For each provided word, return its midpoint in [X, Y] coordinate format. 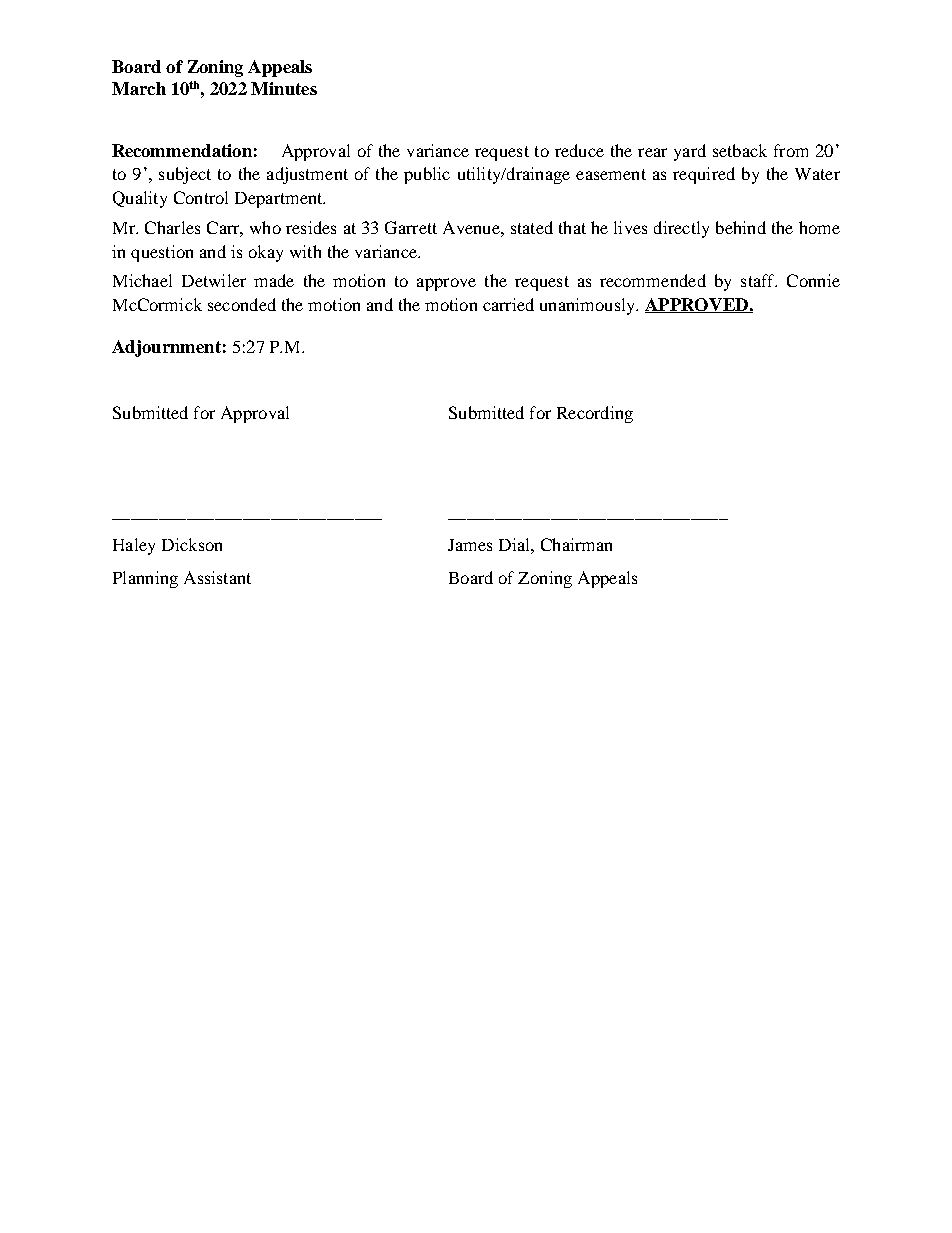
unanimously [589, 306]
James [470, 545]
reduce [579, 150]
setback [740, 150]
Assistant [217, 577]
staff [759, 280]
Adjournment [166, 348]
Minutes [284, 88]
